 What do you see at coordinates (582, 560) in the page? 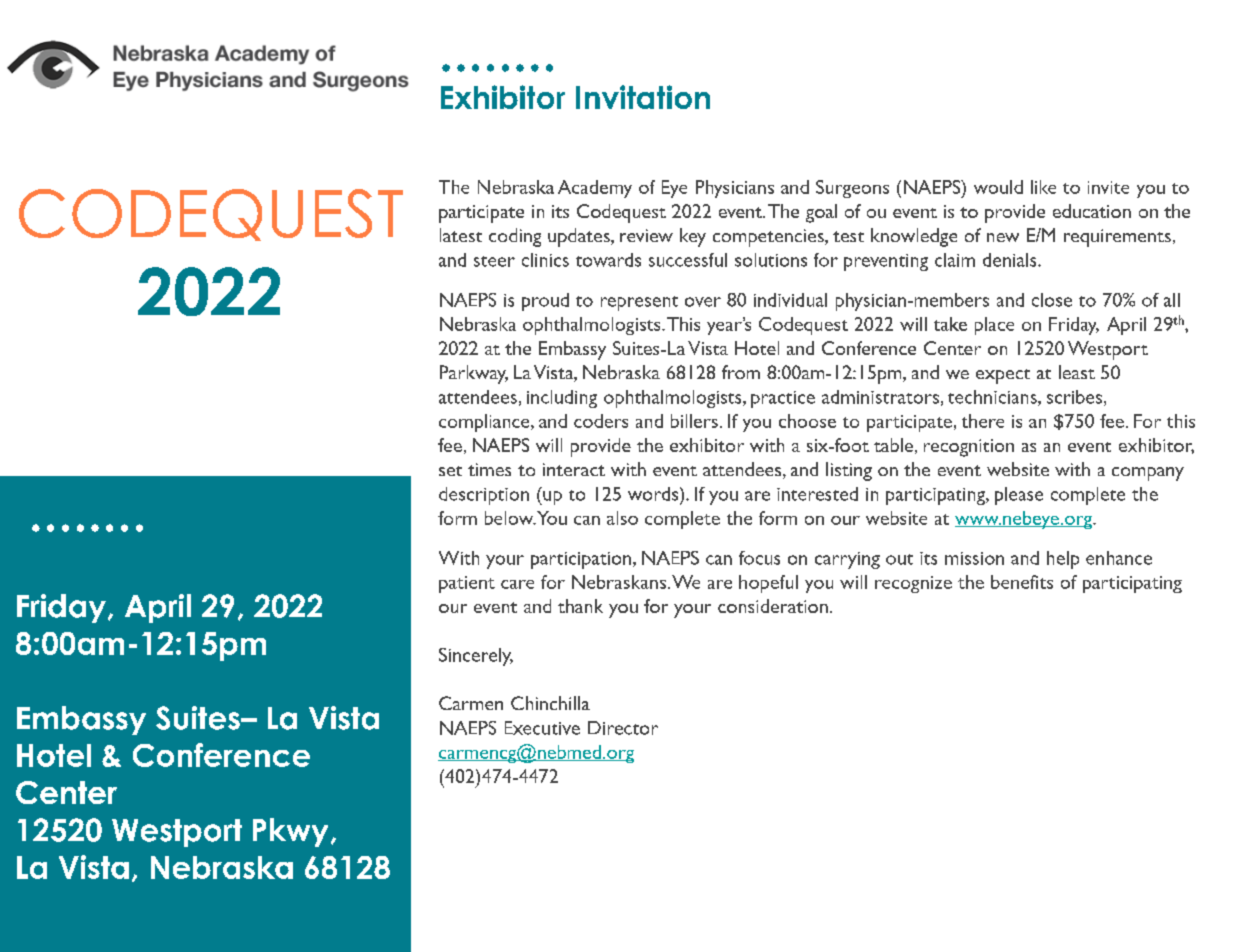
I see `participation` at bounding box center [582, 560].
